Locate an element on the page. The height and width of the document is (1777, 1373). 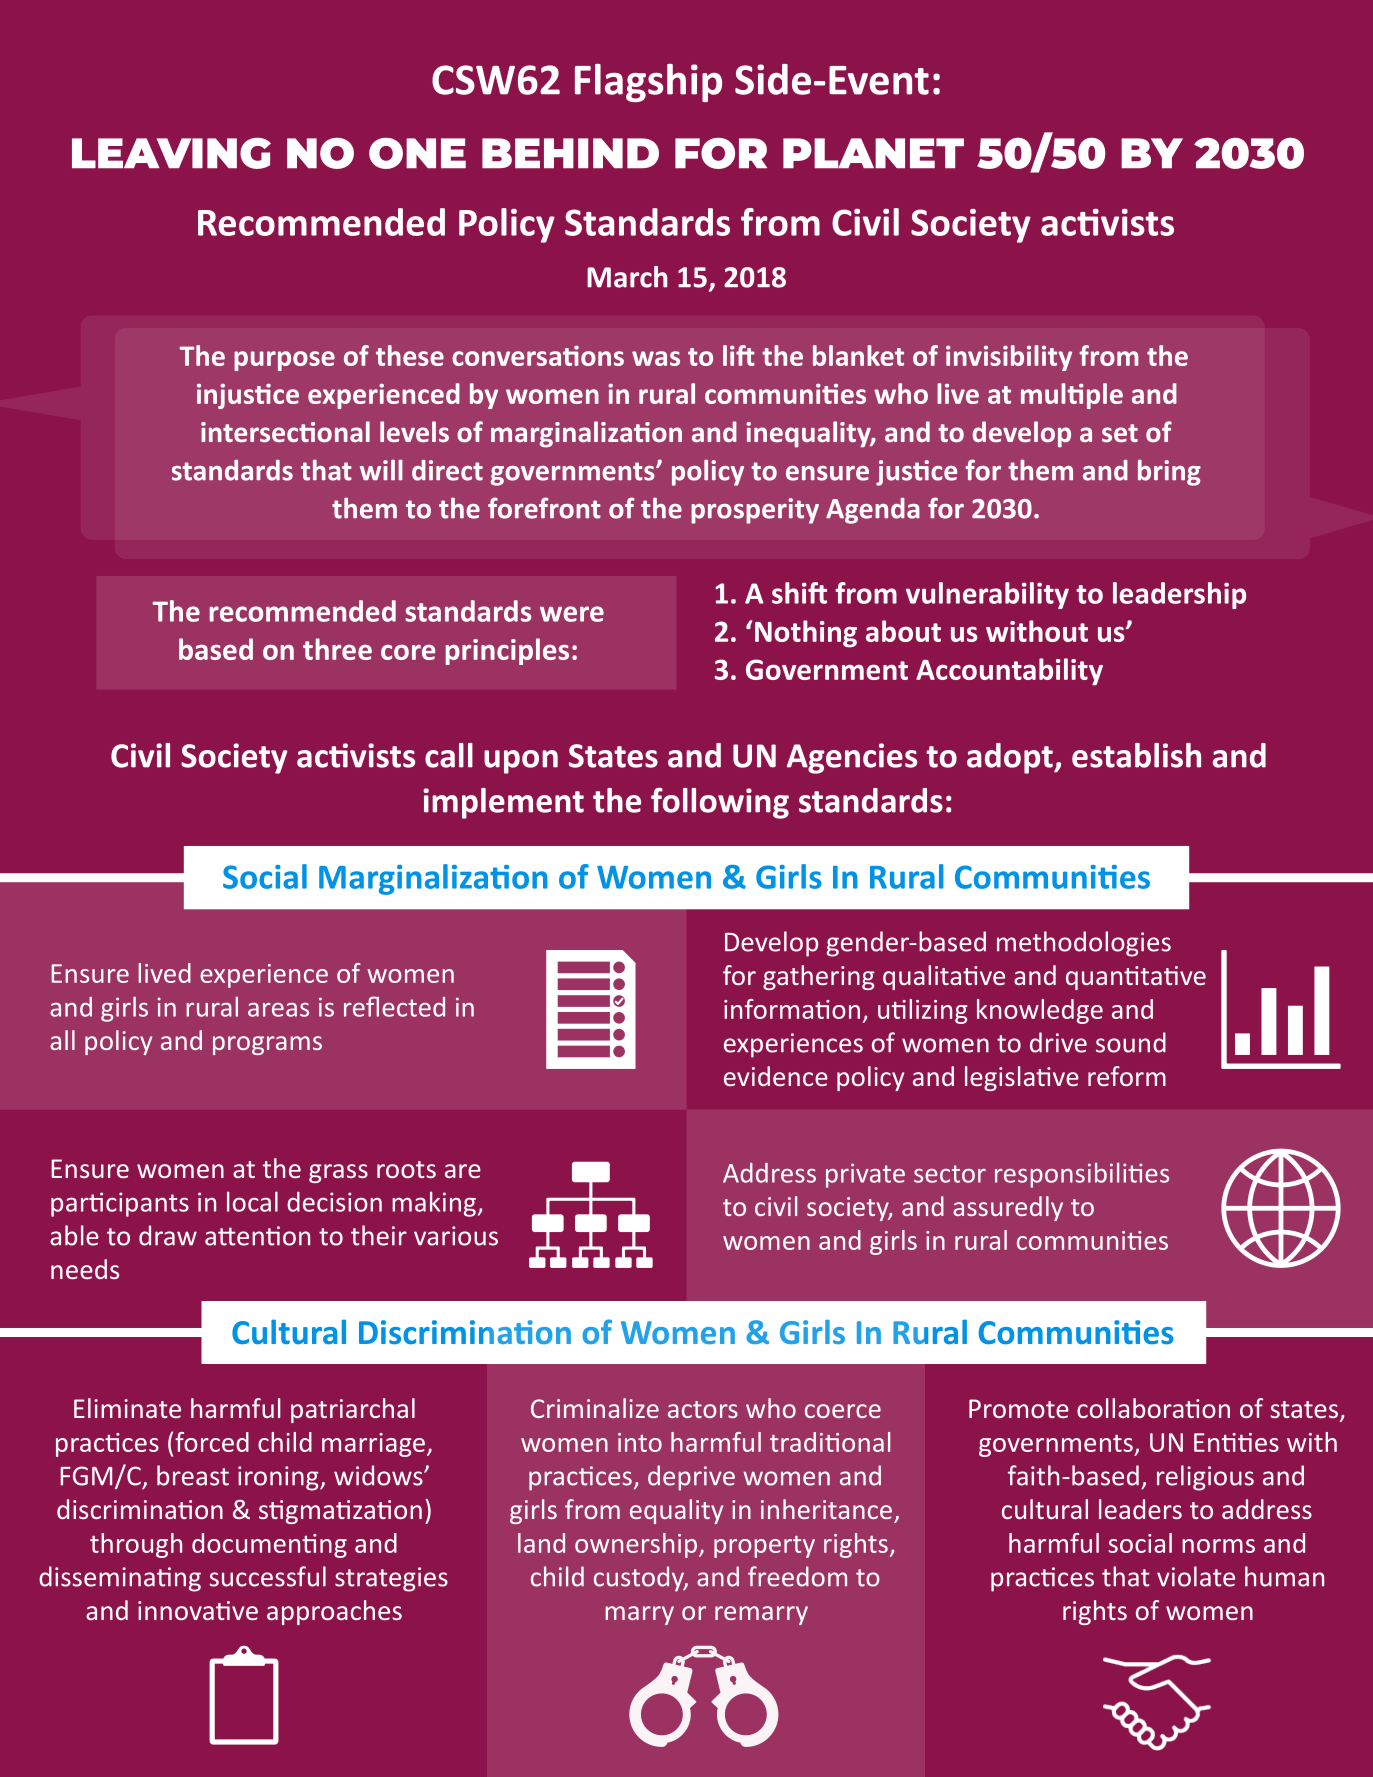
invisibility is located at coordinates (1009, 358).
